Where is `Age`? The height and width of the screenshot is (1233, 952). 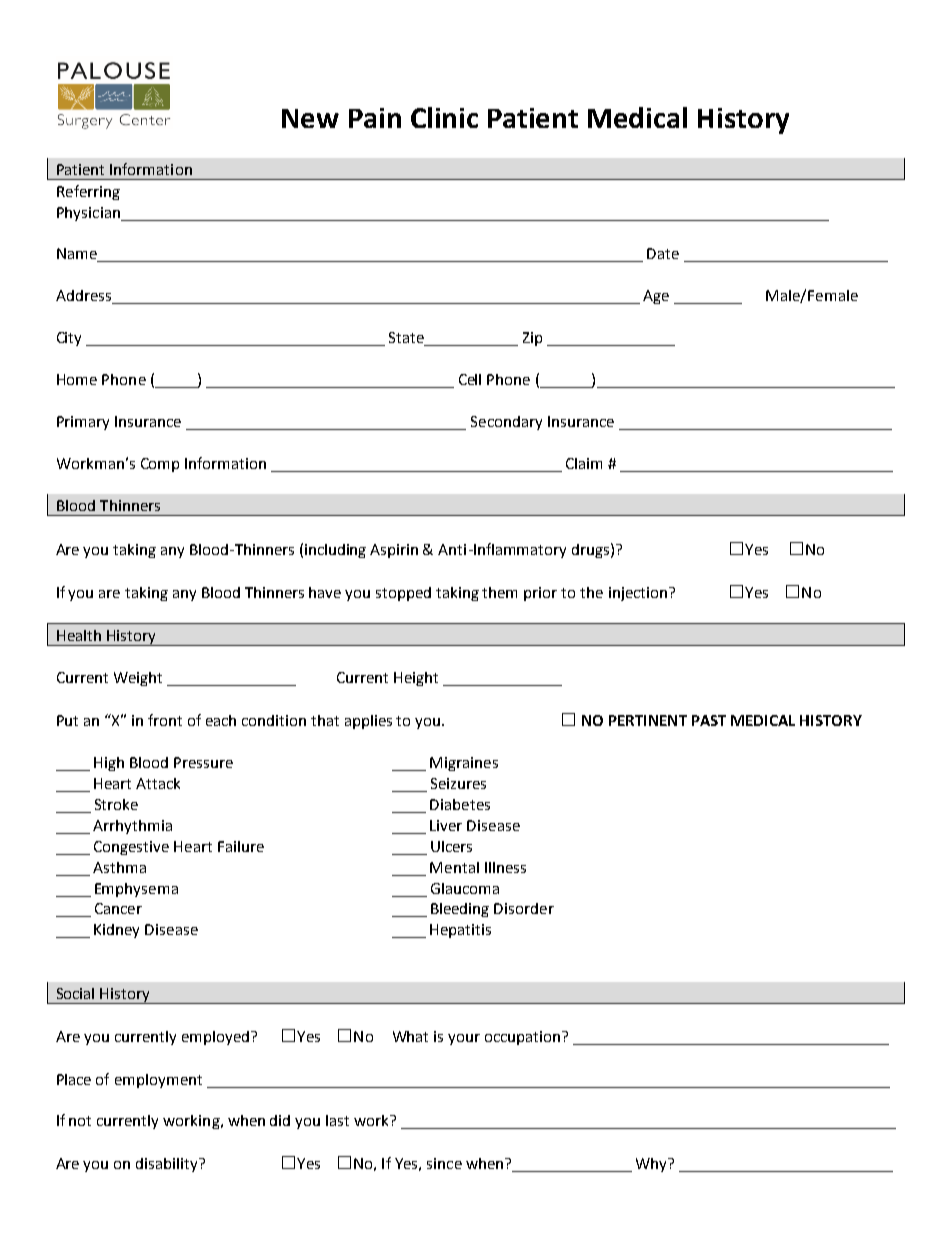
Age is located at coordinates (656, 297).
